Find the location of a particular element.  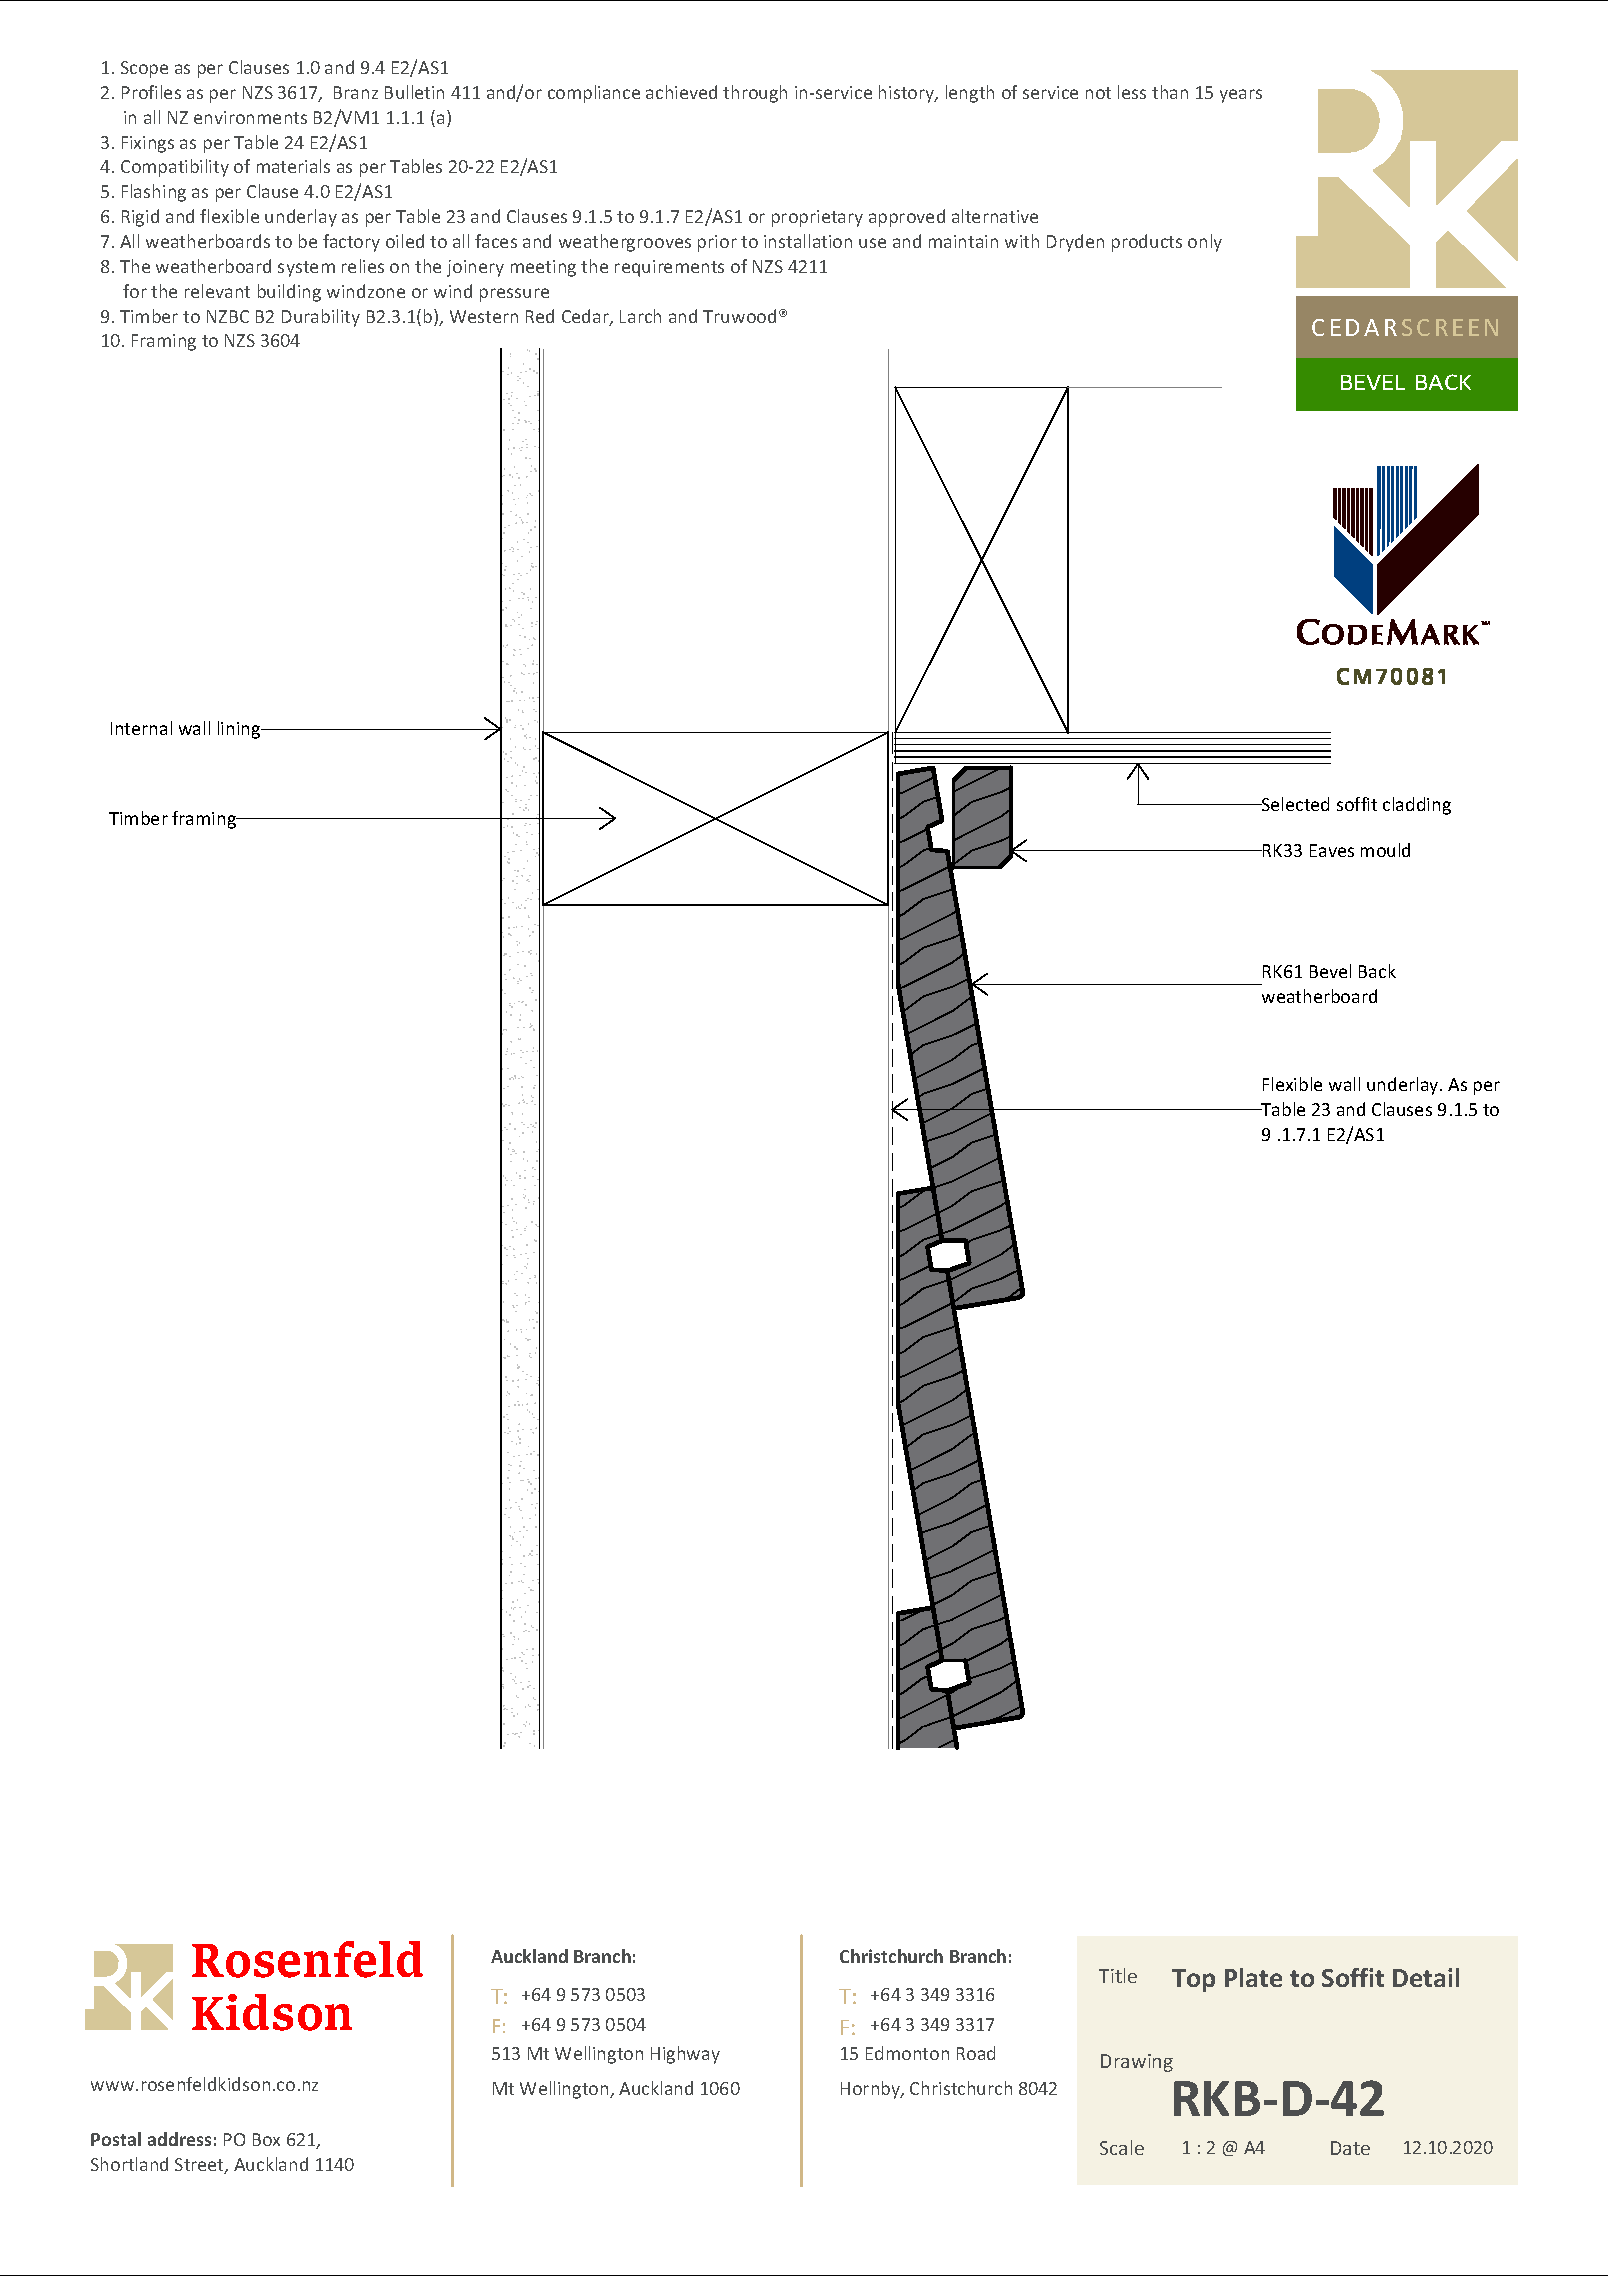

through is located at coordinates (755, 94).
